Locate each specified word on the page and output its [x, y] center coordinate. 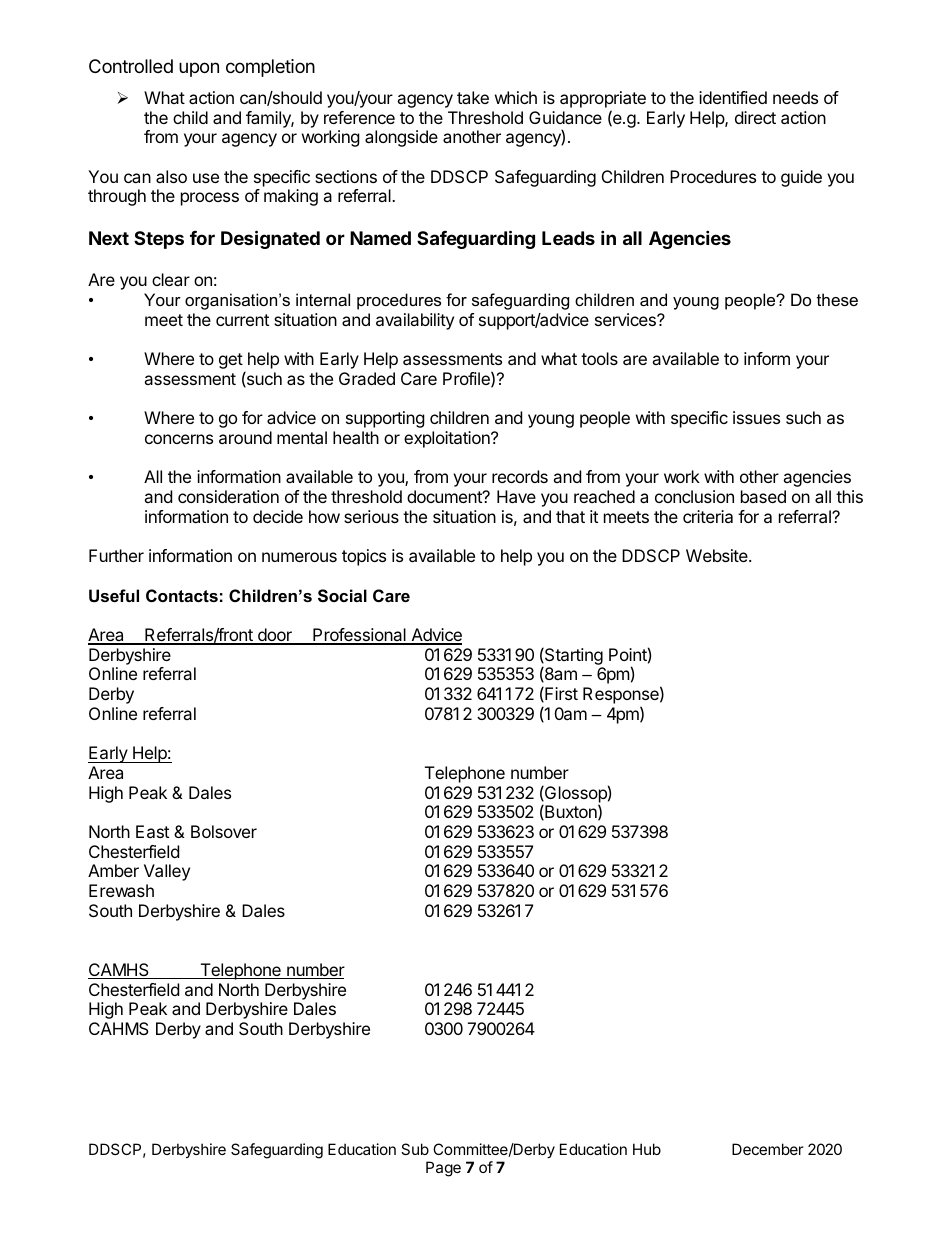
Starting [573, 656]
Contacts [182, 595]
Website [718, 555]
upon [199, 69]
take [473, 97]
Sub [415, 1149]
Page [443, 1169]
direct [755, 117]
